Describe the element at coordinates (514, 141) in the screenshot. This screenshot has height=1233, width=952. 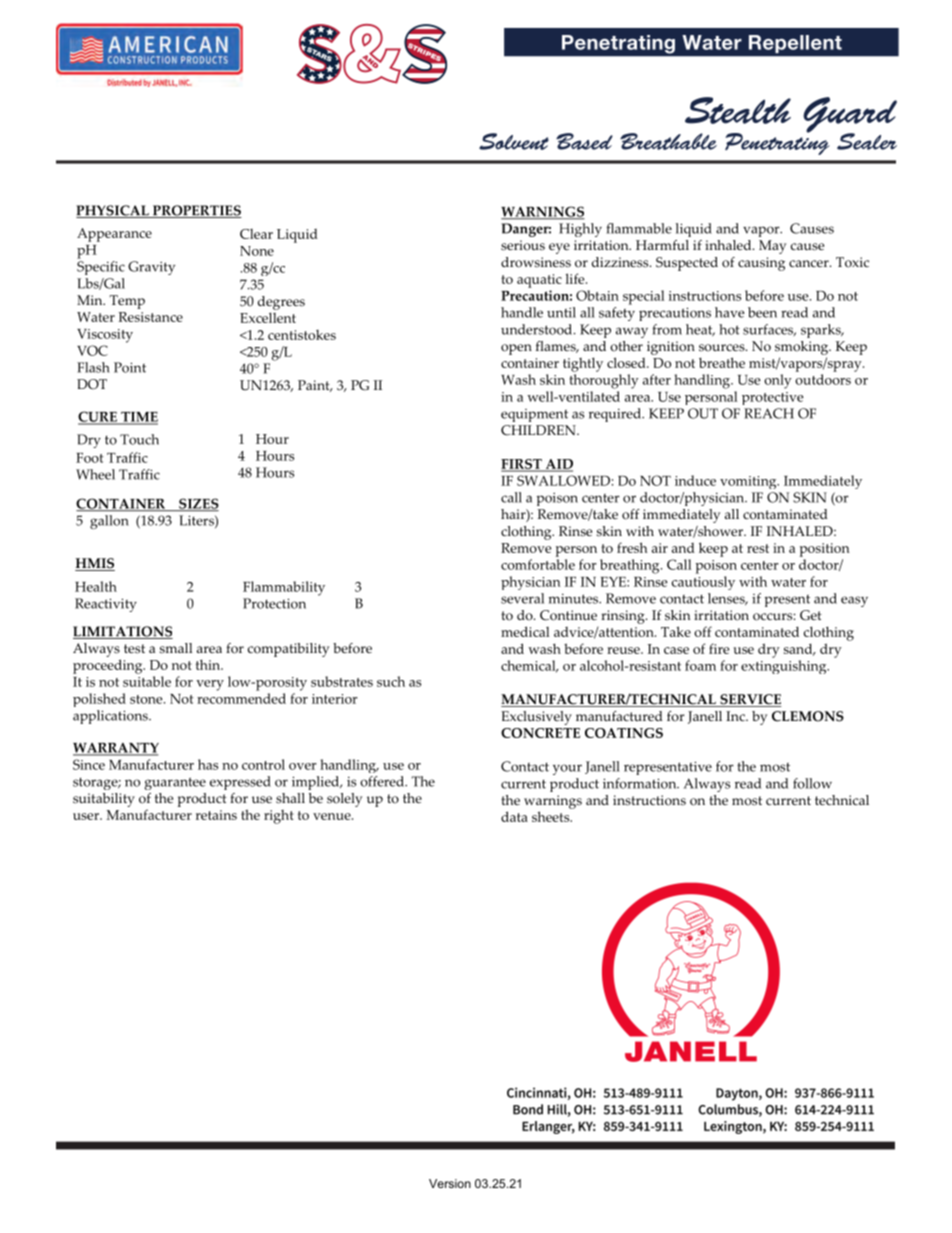
I see `Solvent` at that location.
